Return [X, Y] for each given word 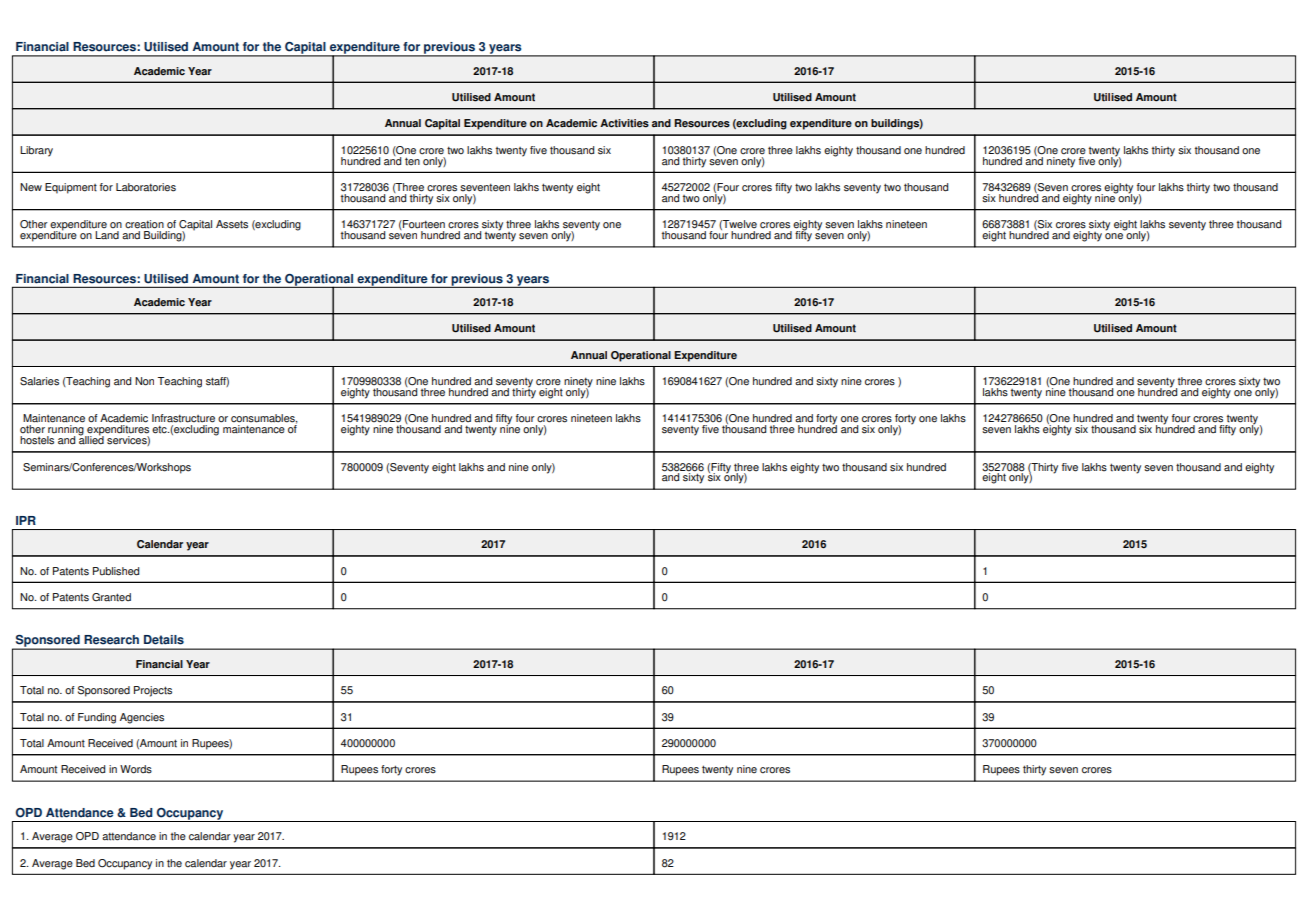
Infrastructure [183, 418]
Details [164, 640]
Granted [111, 597]
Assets [232, 224]
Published [116, 571]
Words [136, 769]
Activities [624, 123]
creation [144, 224]
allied [91, 439]
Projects [153, 691]
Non [144, 381]
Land [107, 235]
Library [36, 151]
